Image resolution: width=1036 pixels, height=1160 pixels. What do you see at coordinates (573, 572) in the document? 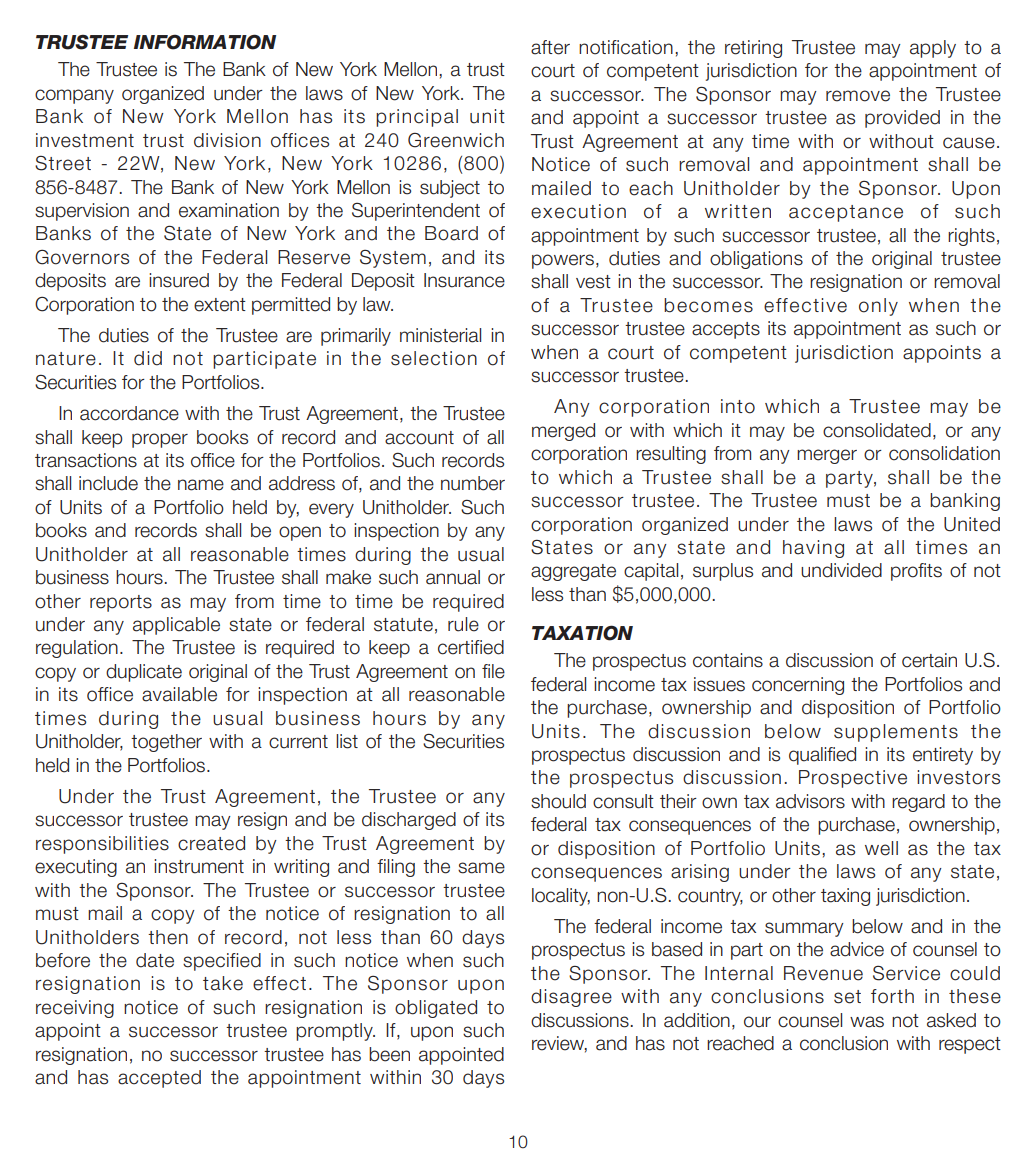
I see `aggregate` at bounding box center [573, 572].
